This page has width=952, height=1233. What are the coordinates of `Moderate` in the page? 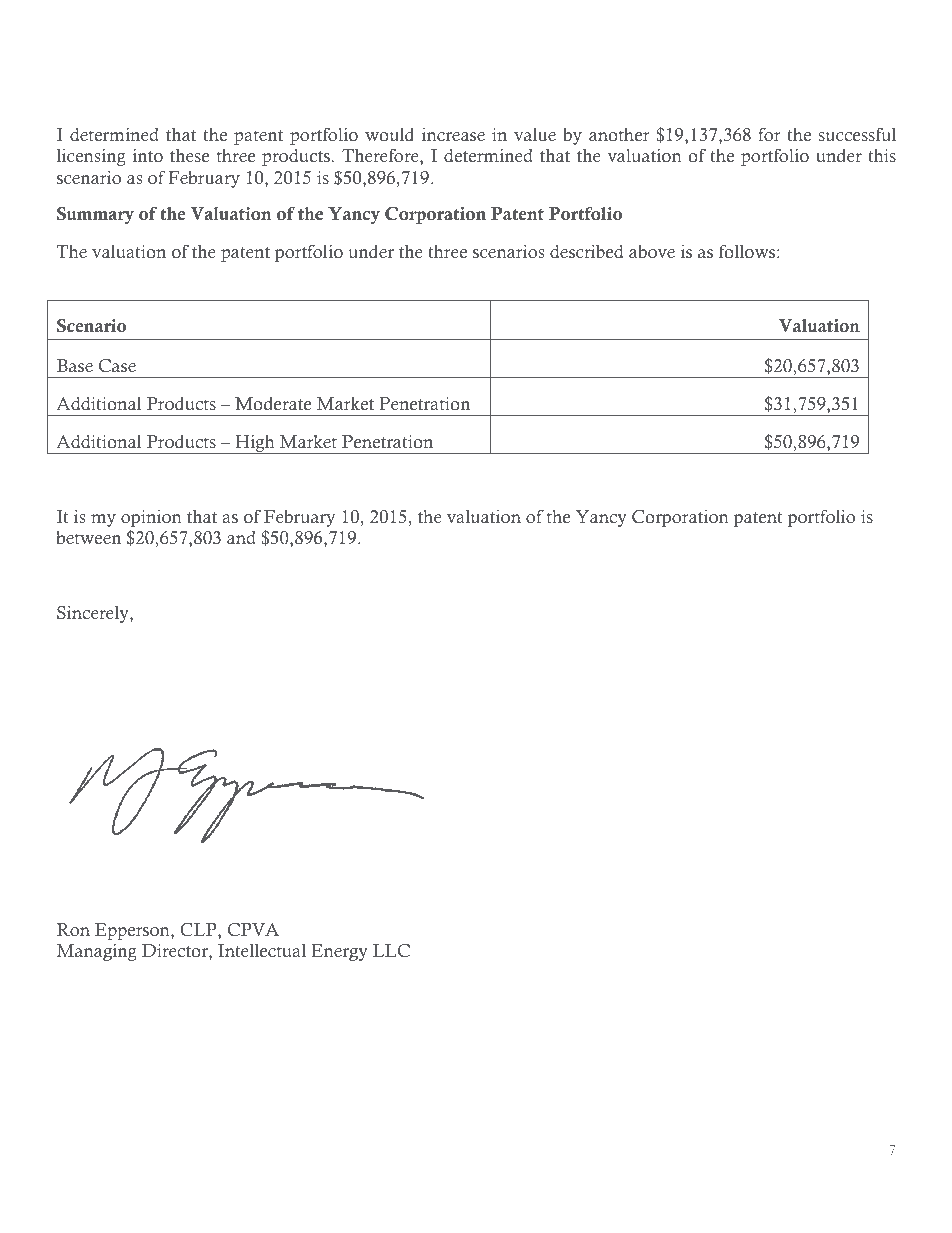 It's located at (273, 404).
